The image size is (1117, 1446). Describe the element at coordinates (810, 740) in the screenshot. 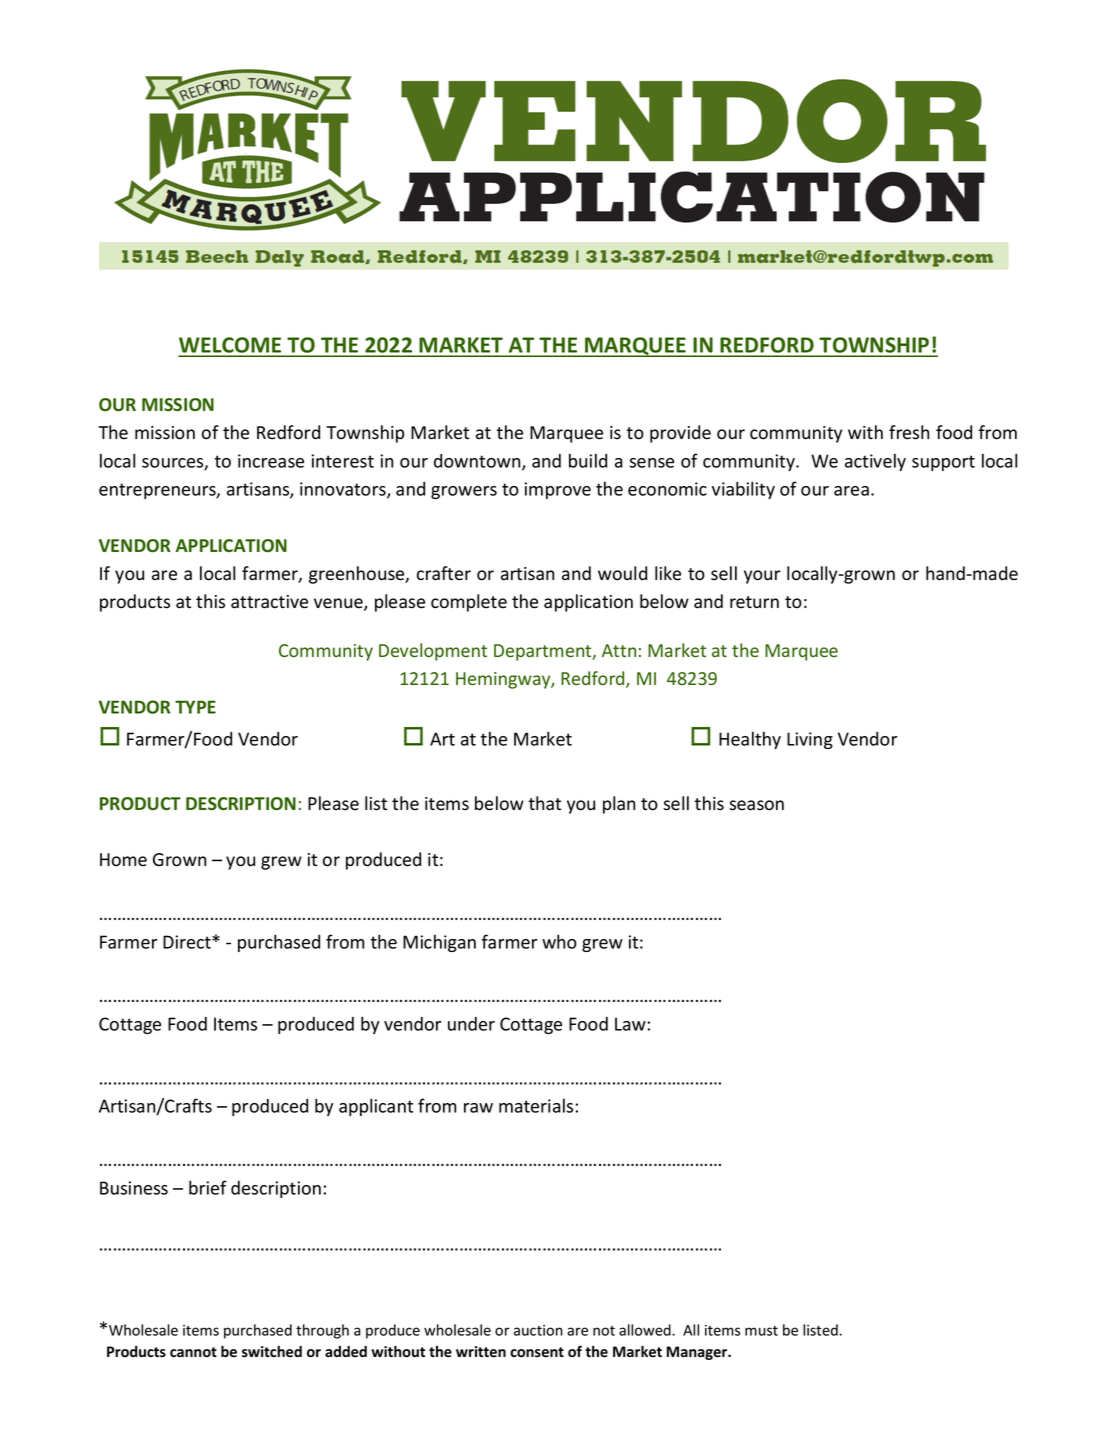

I see `Living` at that location.
